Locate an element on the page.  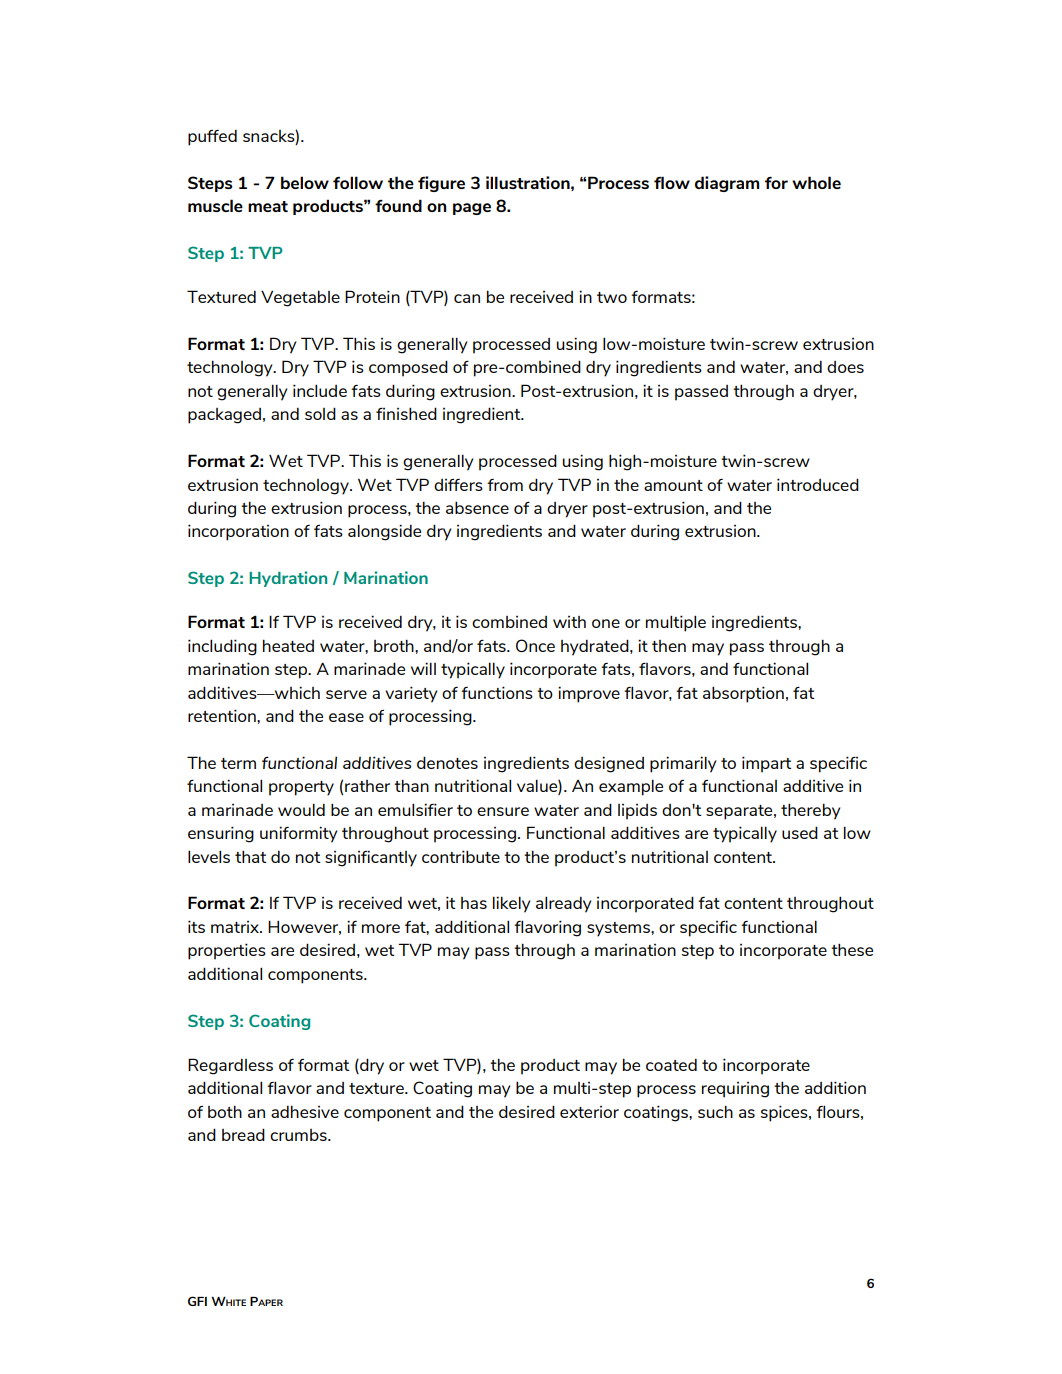
absorption is located at coordinates (743, 694).
